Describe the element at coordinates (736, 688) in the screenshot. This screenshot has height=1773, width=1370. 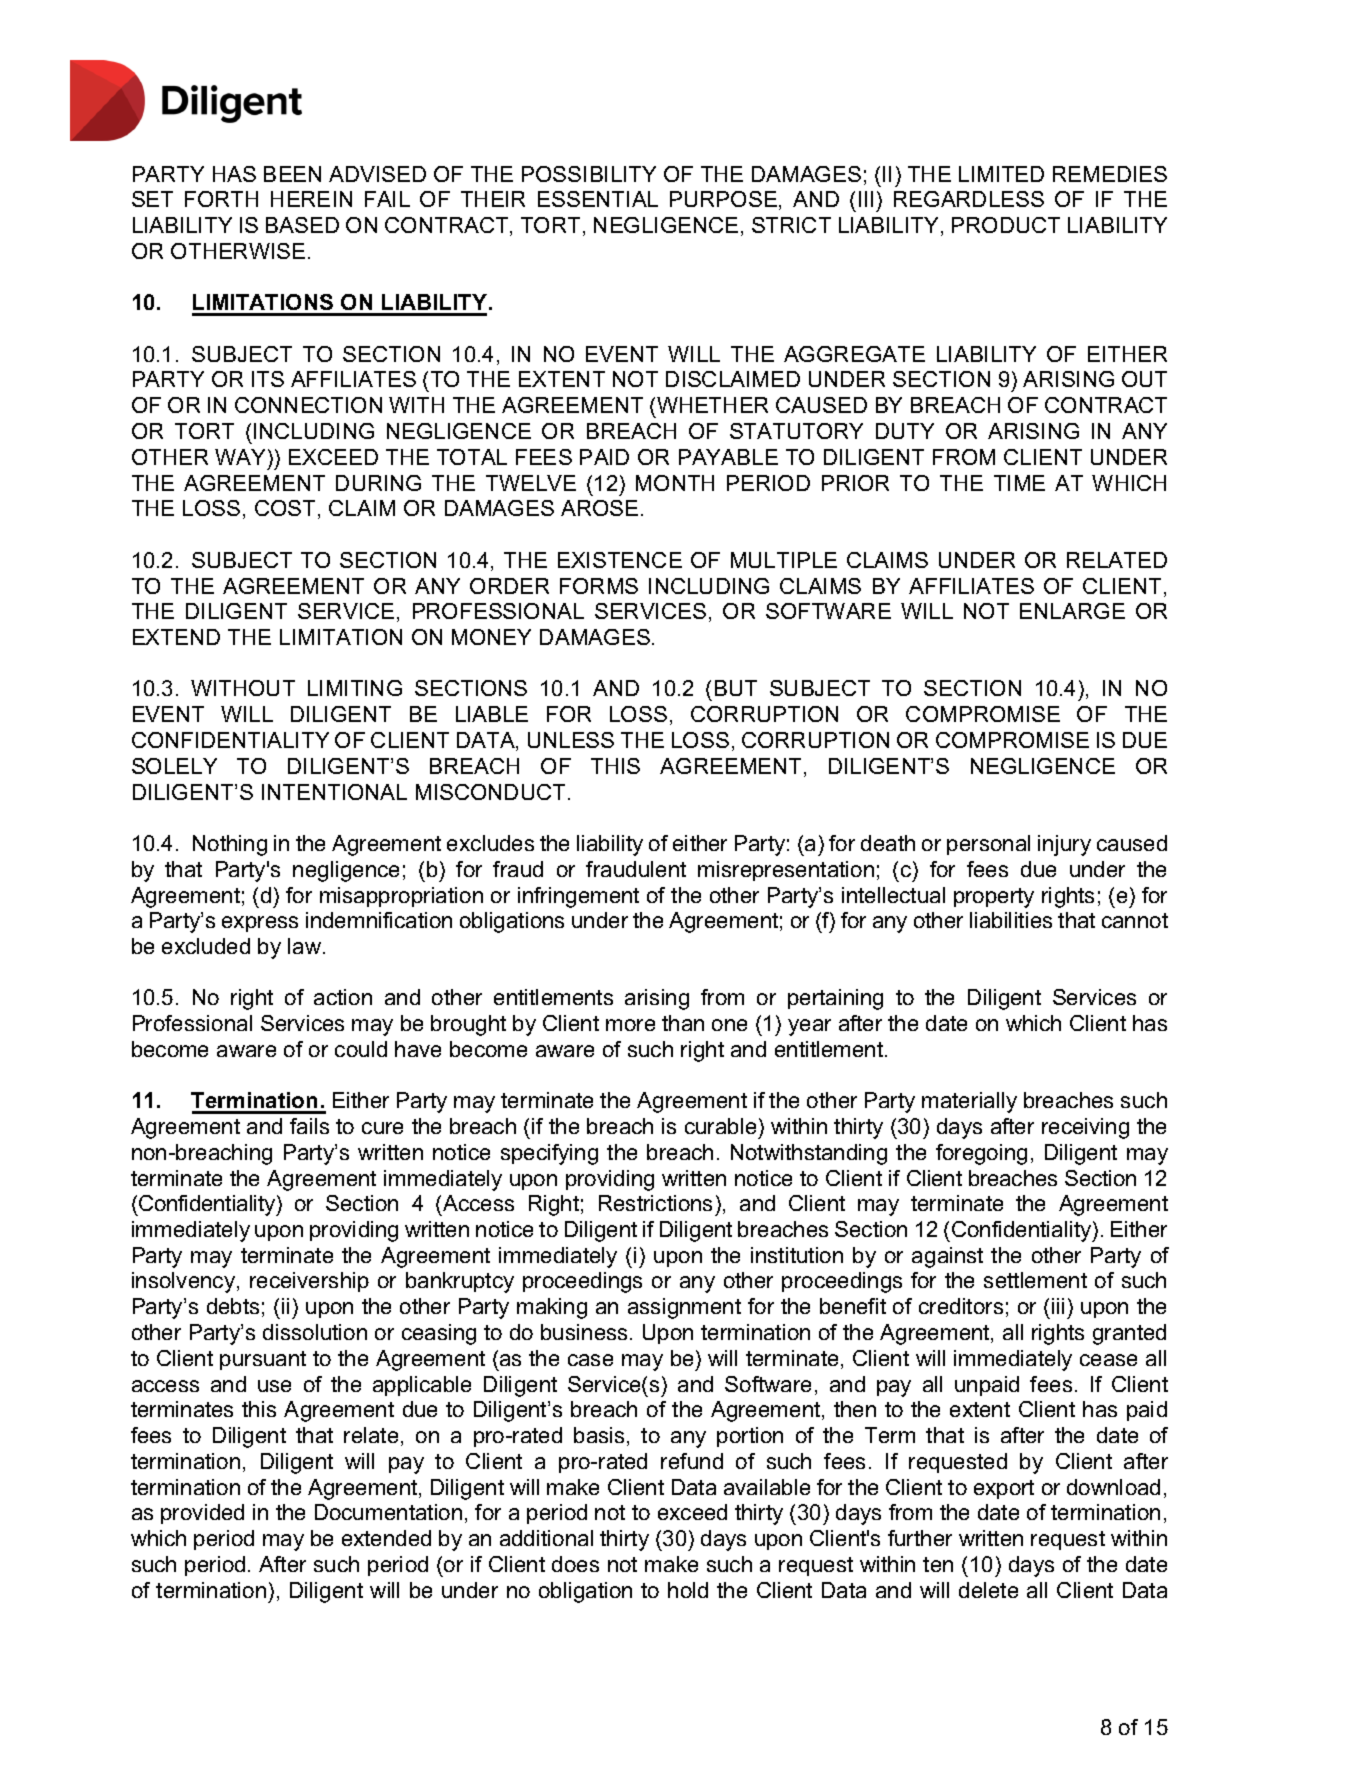
I see `BUT` at that location.
